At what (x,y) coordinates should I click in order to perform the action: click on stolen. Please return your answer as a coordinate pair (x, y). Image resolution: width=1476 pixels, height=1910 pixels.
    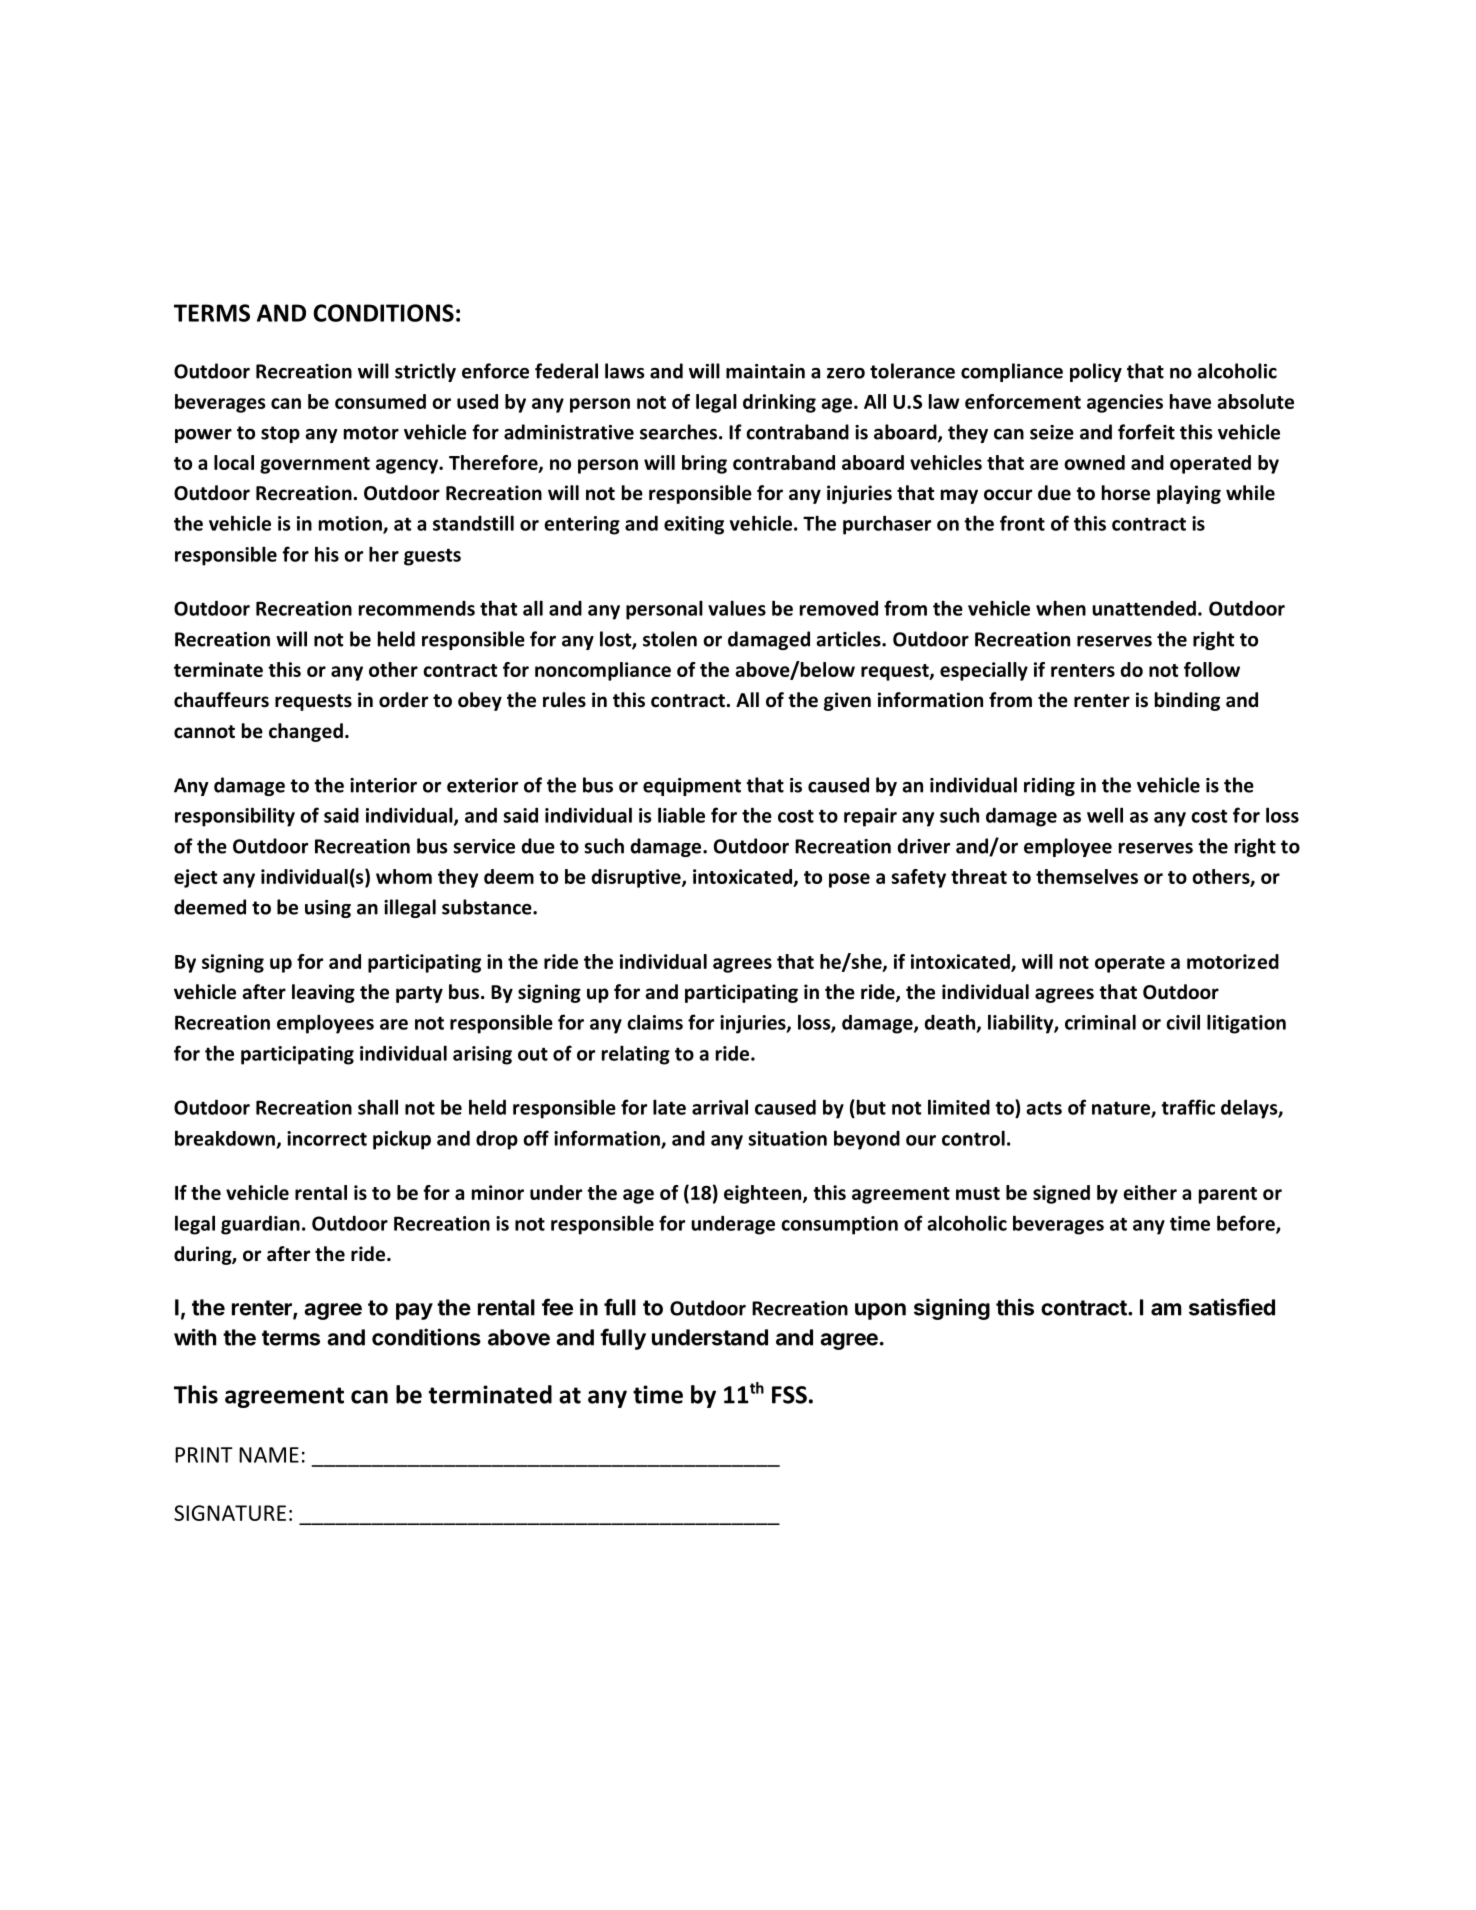
    Looking at the image, I should click on (670, 639).
